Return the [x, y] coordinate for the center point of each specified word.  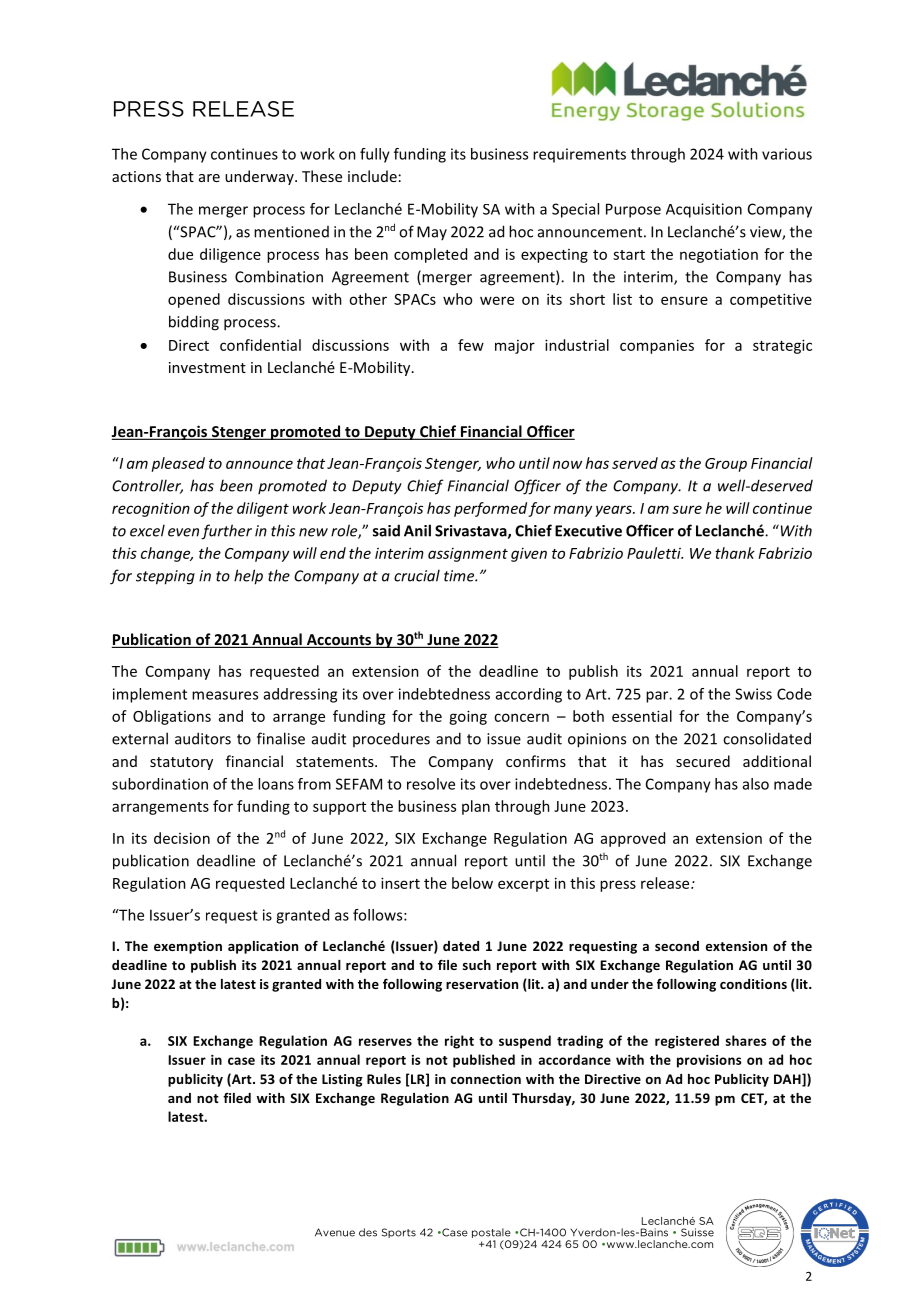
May [432, 233]
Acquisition [704, 210]
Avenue [335, 1232]
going [468, 717]
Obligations [172, 717]
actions [136, 176]
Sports [399, 1233]
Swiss [753, 694]
